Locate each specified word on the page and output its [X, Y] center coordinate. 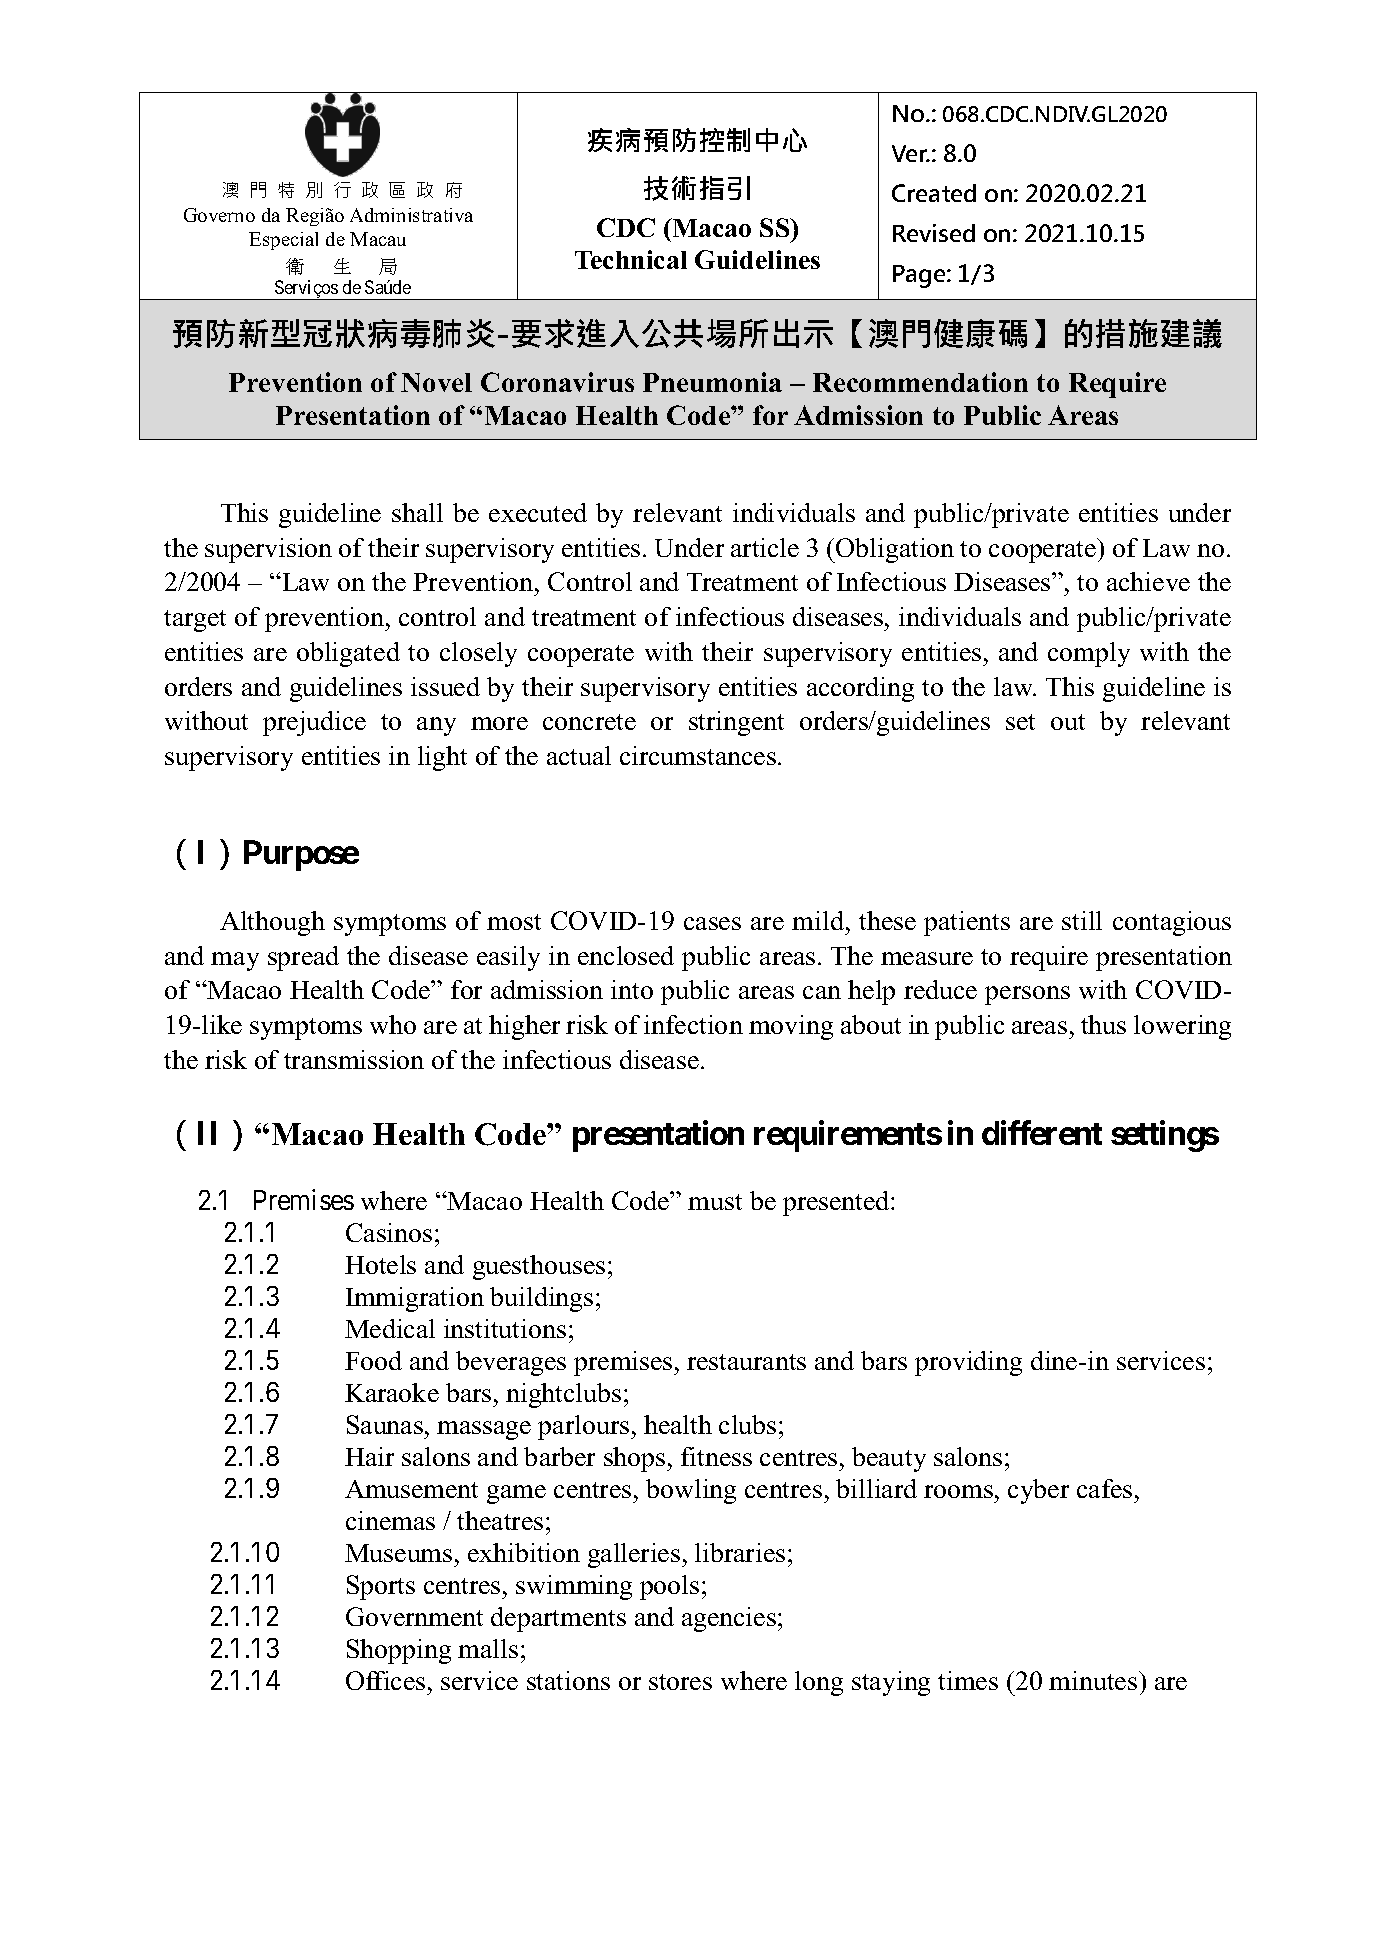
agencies [729, 1619]
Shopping [399, 1651]
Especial [283, 241]
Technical [631, 259]
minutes [1094, 1680]
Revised [934, 233]
